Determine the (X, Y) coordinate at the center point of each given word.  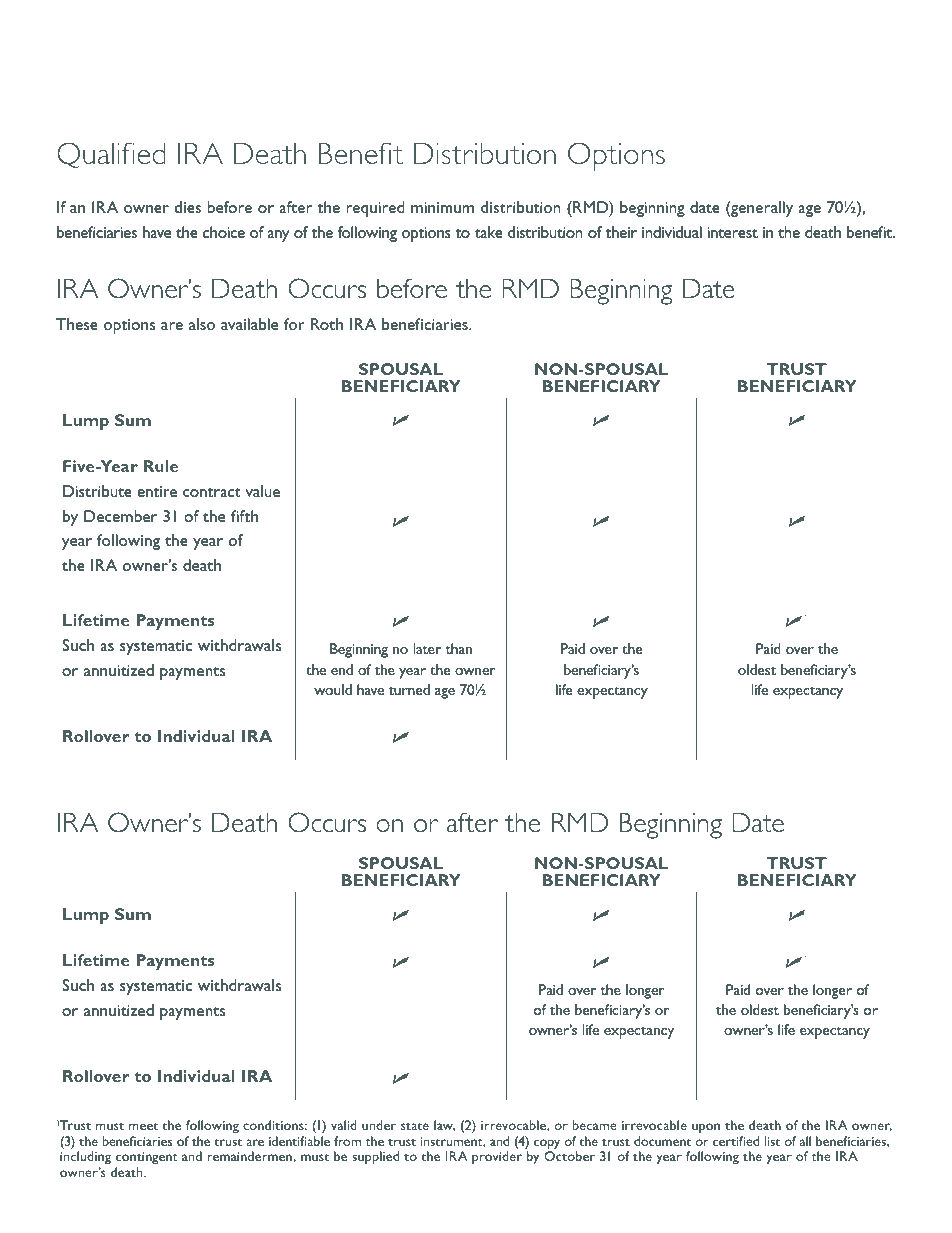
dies (188, 207)
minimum (442, 207)
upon (706, 1128)
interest (733, 232)
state (415, 1126)
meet (143, 1126)
